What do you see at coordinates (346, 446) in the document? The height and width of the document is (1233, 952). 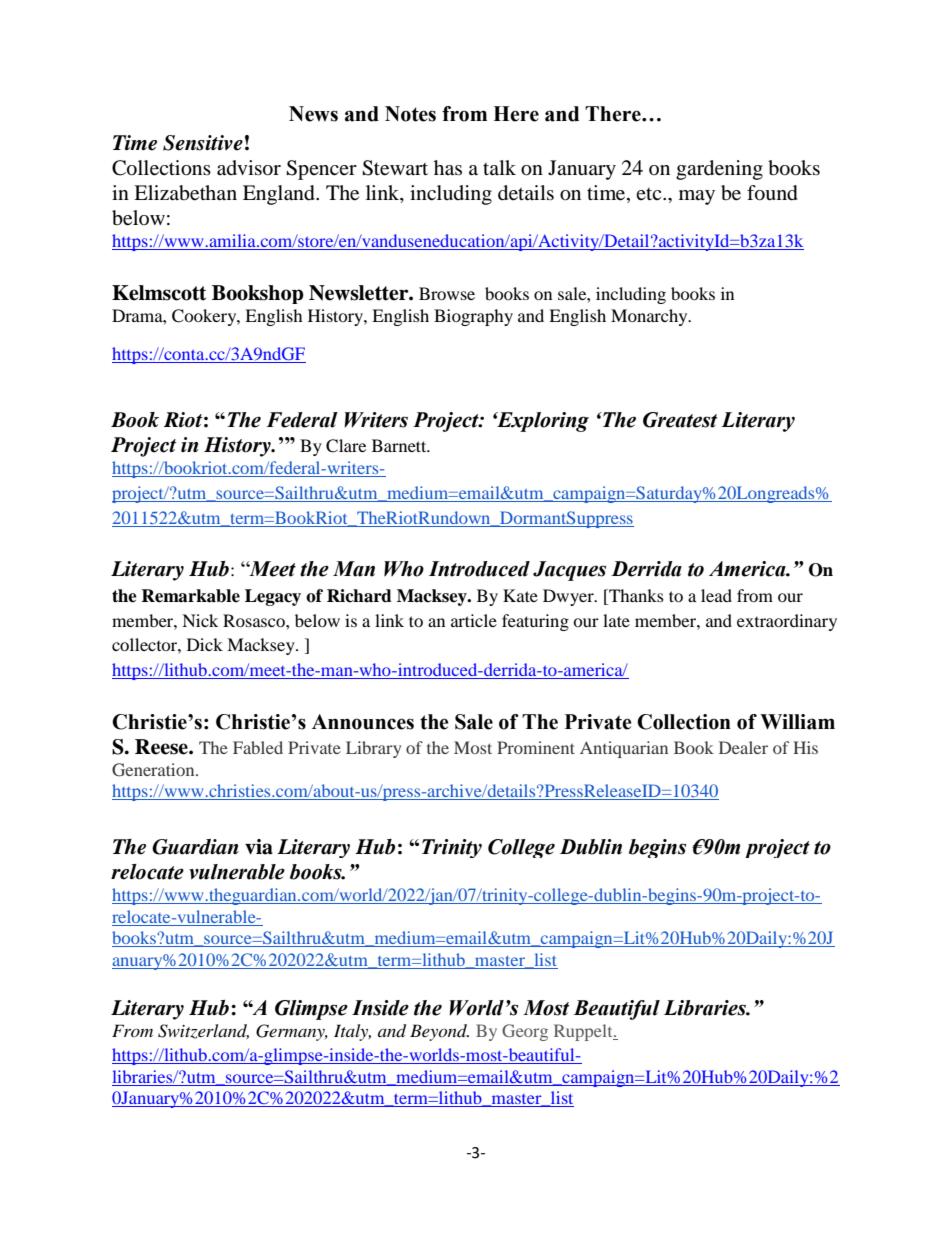 I see `Clare` at bounding box center [346, 446].
